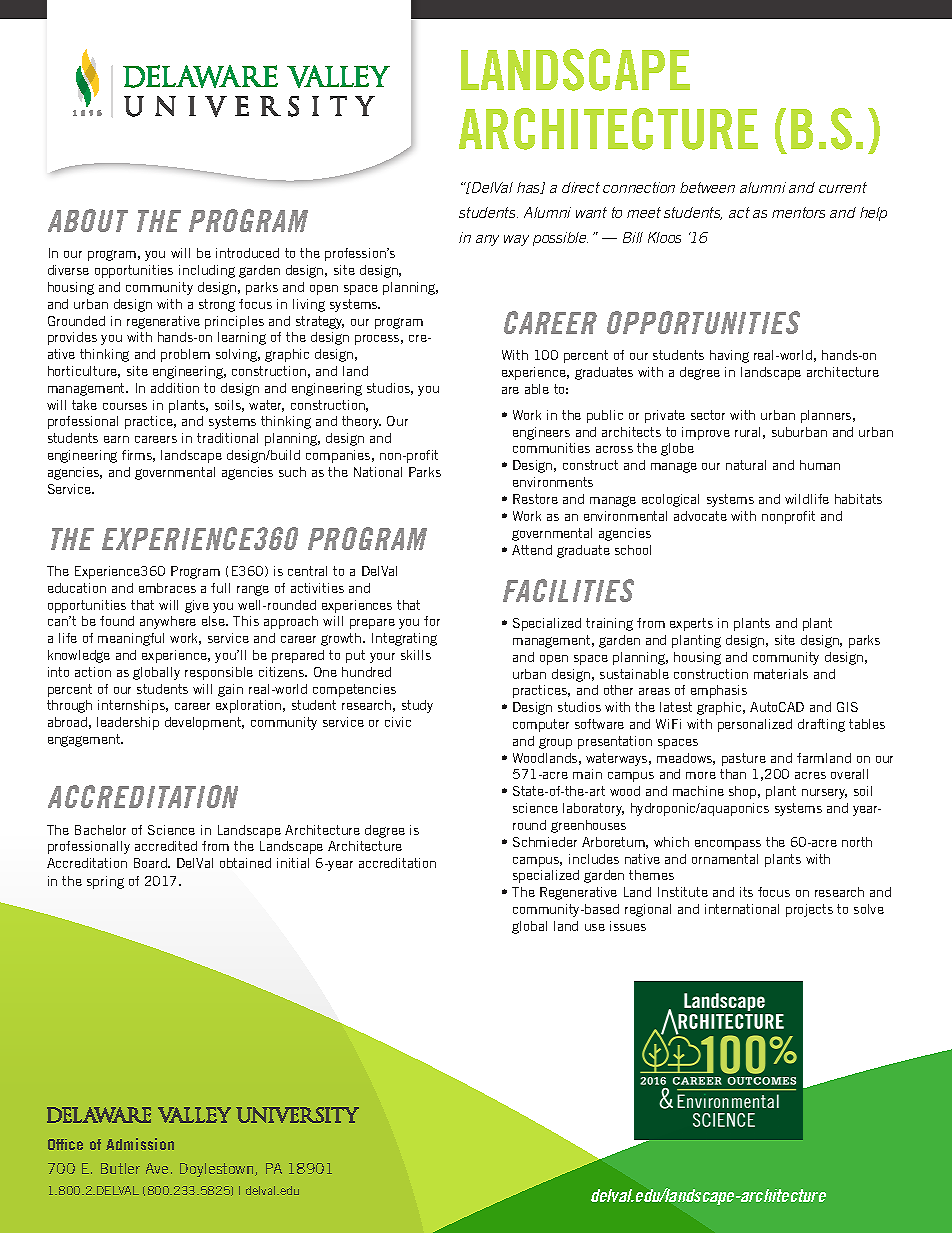 The image size is (952, 1233). Describe the element at coordinates (746, 465) in the screenshot. I see `natural` at that location.
